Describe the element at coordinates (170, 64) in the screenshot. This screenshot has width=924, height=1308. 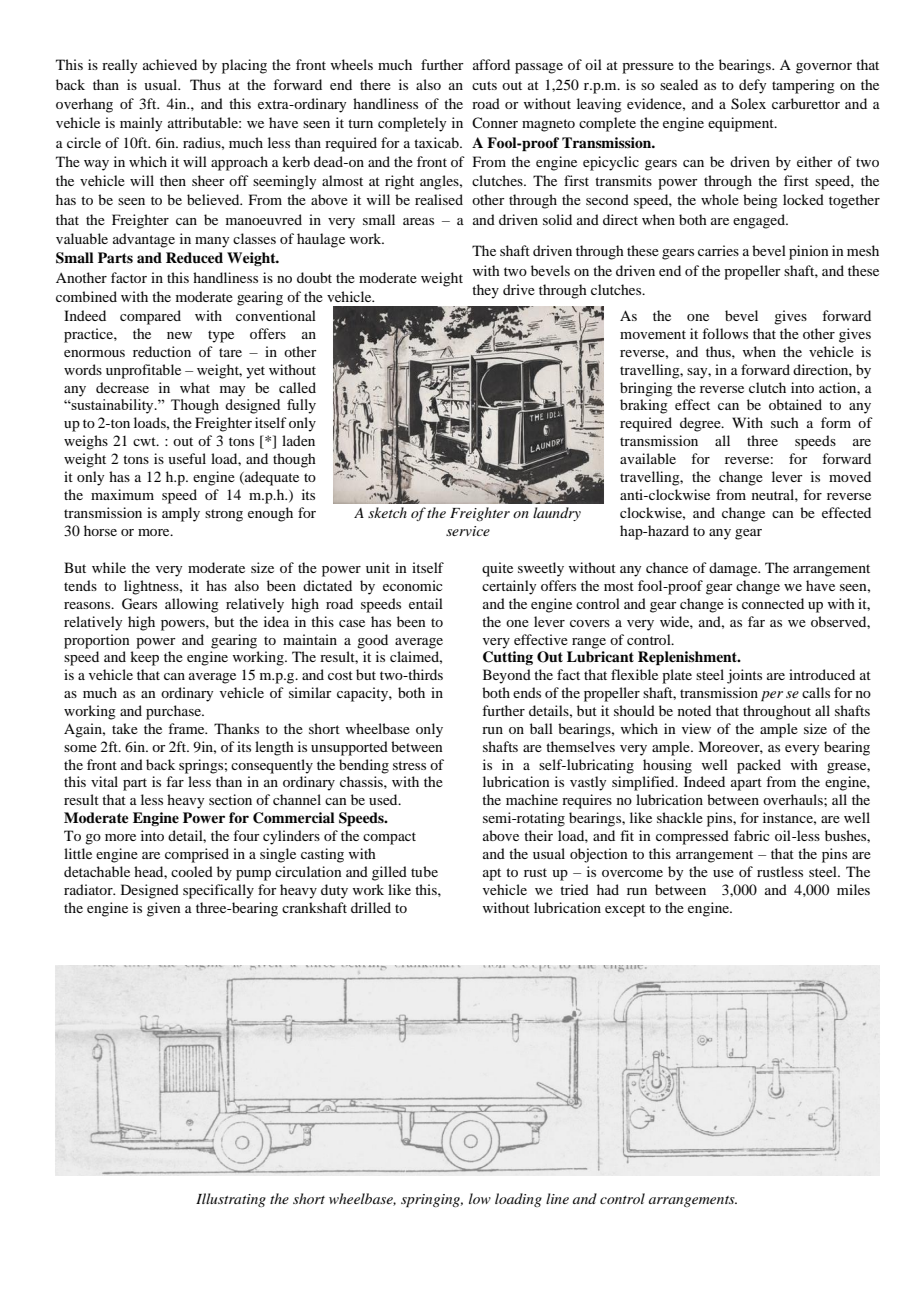
I see `achieved` at that location.
